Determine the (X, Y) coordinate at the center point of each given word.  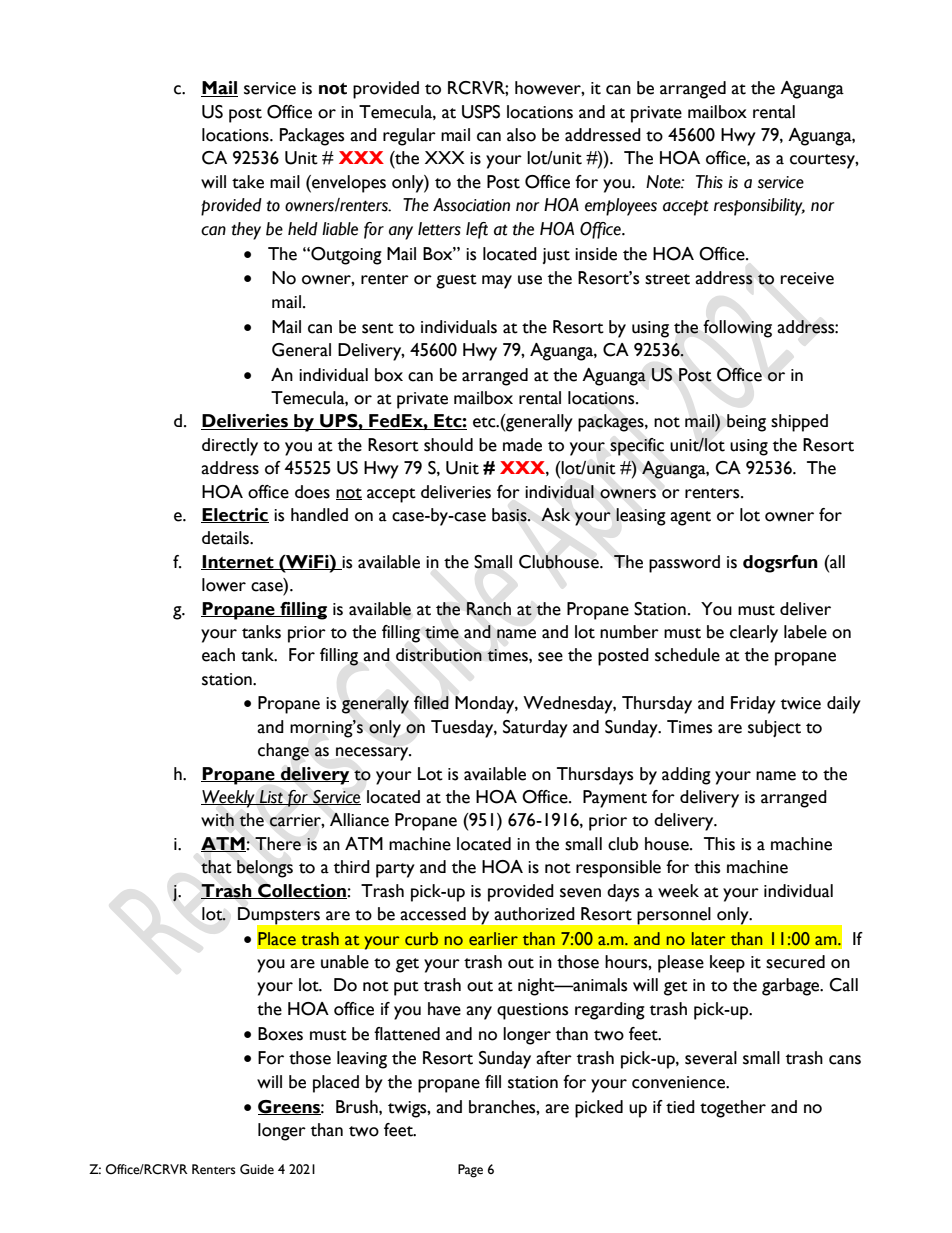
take (248, 182)
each (218, 655)
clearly (754, 634)
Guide (257, 1169)
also (521, 135)
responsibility (759, 207)
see (550, 657)
